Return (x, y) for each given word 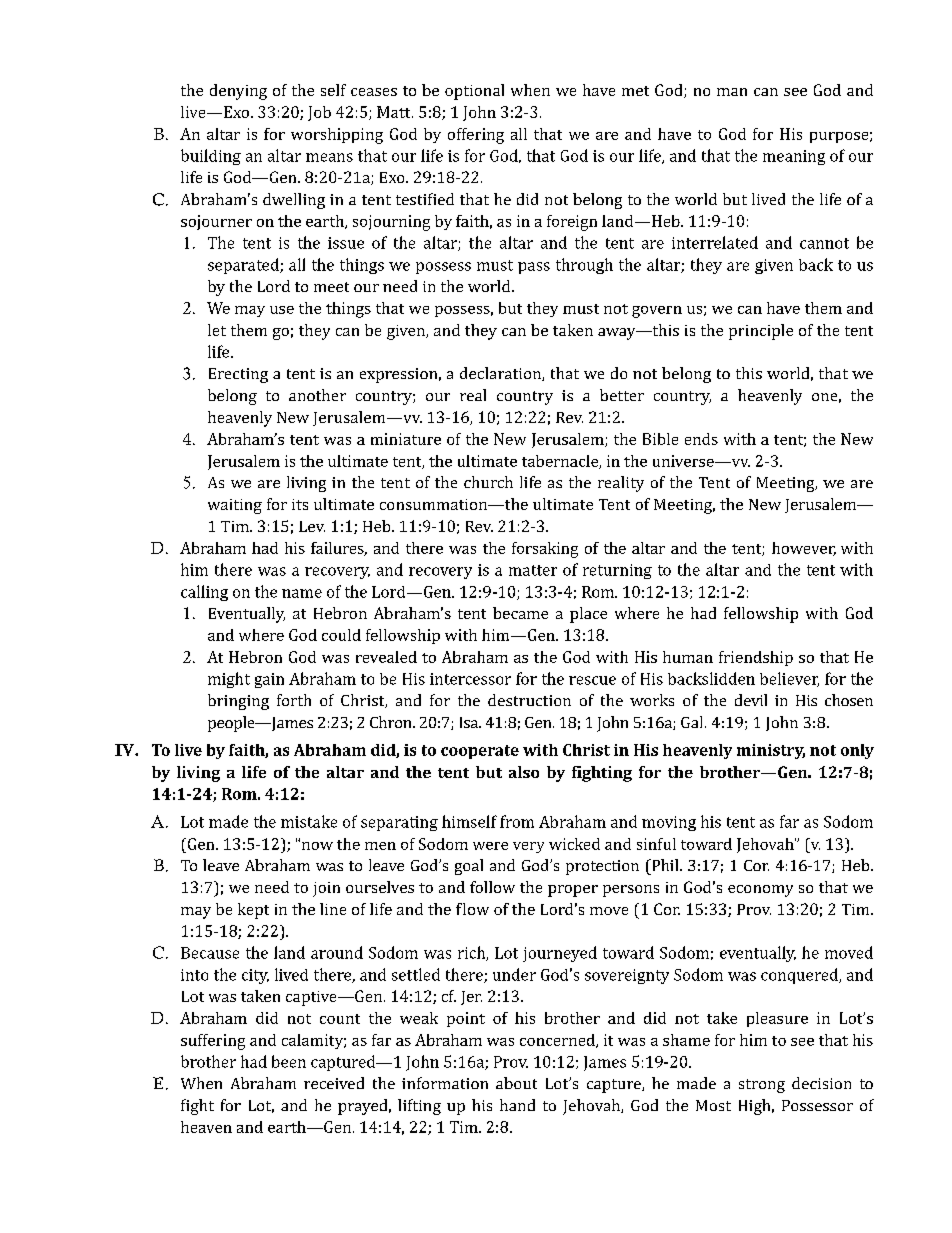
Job (319, 113)
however (804, 549)
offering (476, 136)
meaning (794, 157)
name (302, 593)
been (289, 1061)
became (520, 613)
